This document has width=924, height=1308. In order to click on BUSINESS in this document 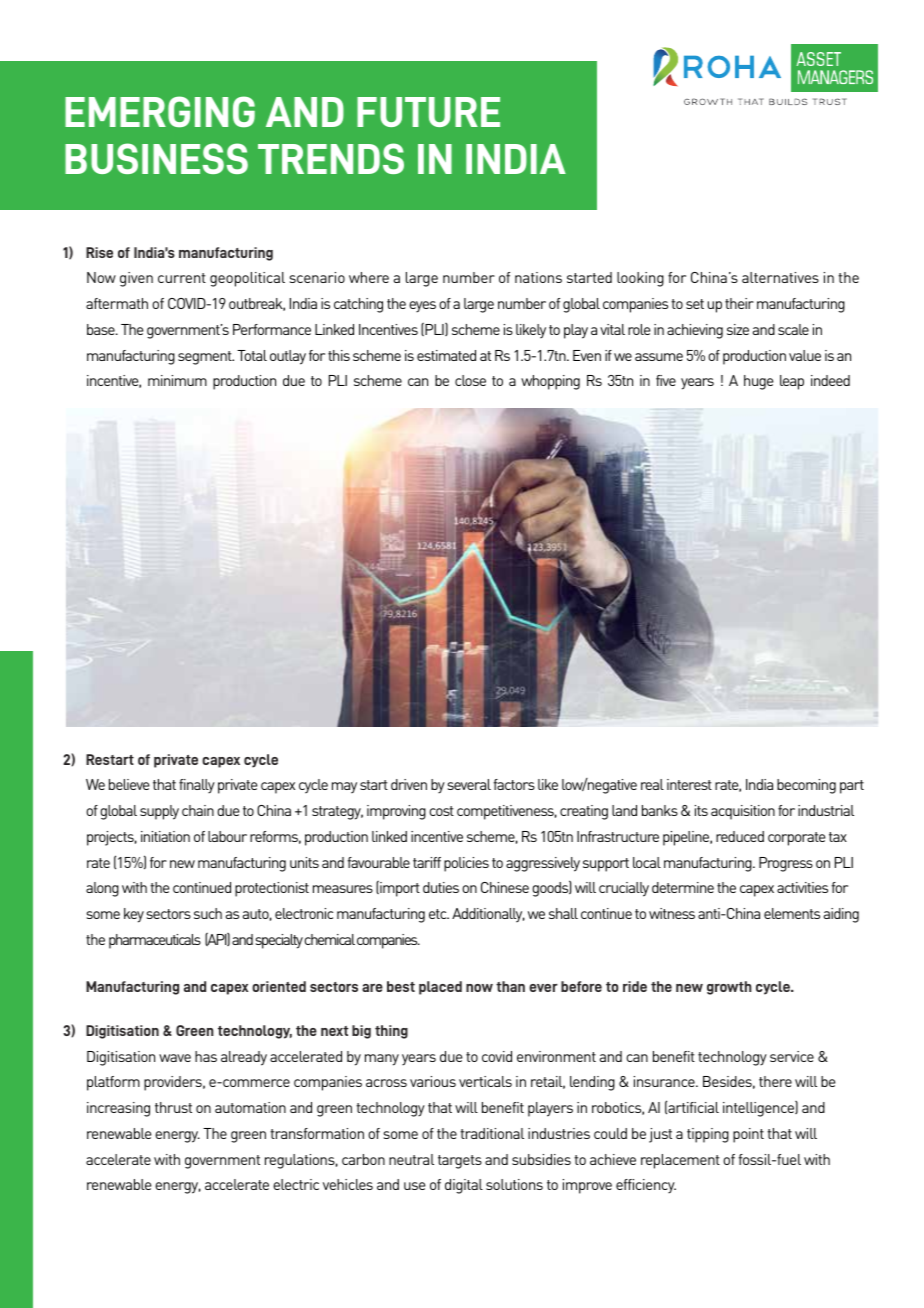, I will do `click(156, 158)`.
